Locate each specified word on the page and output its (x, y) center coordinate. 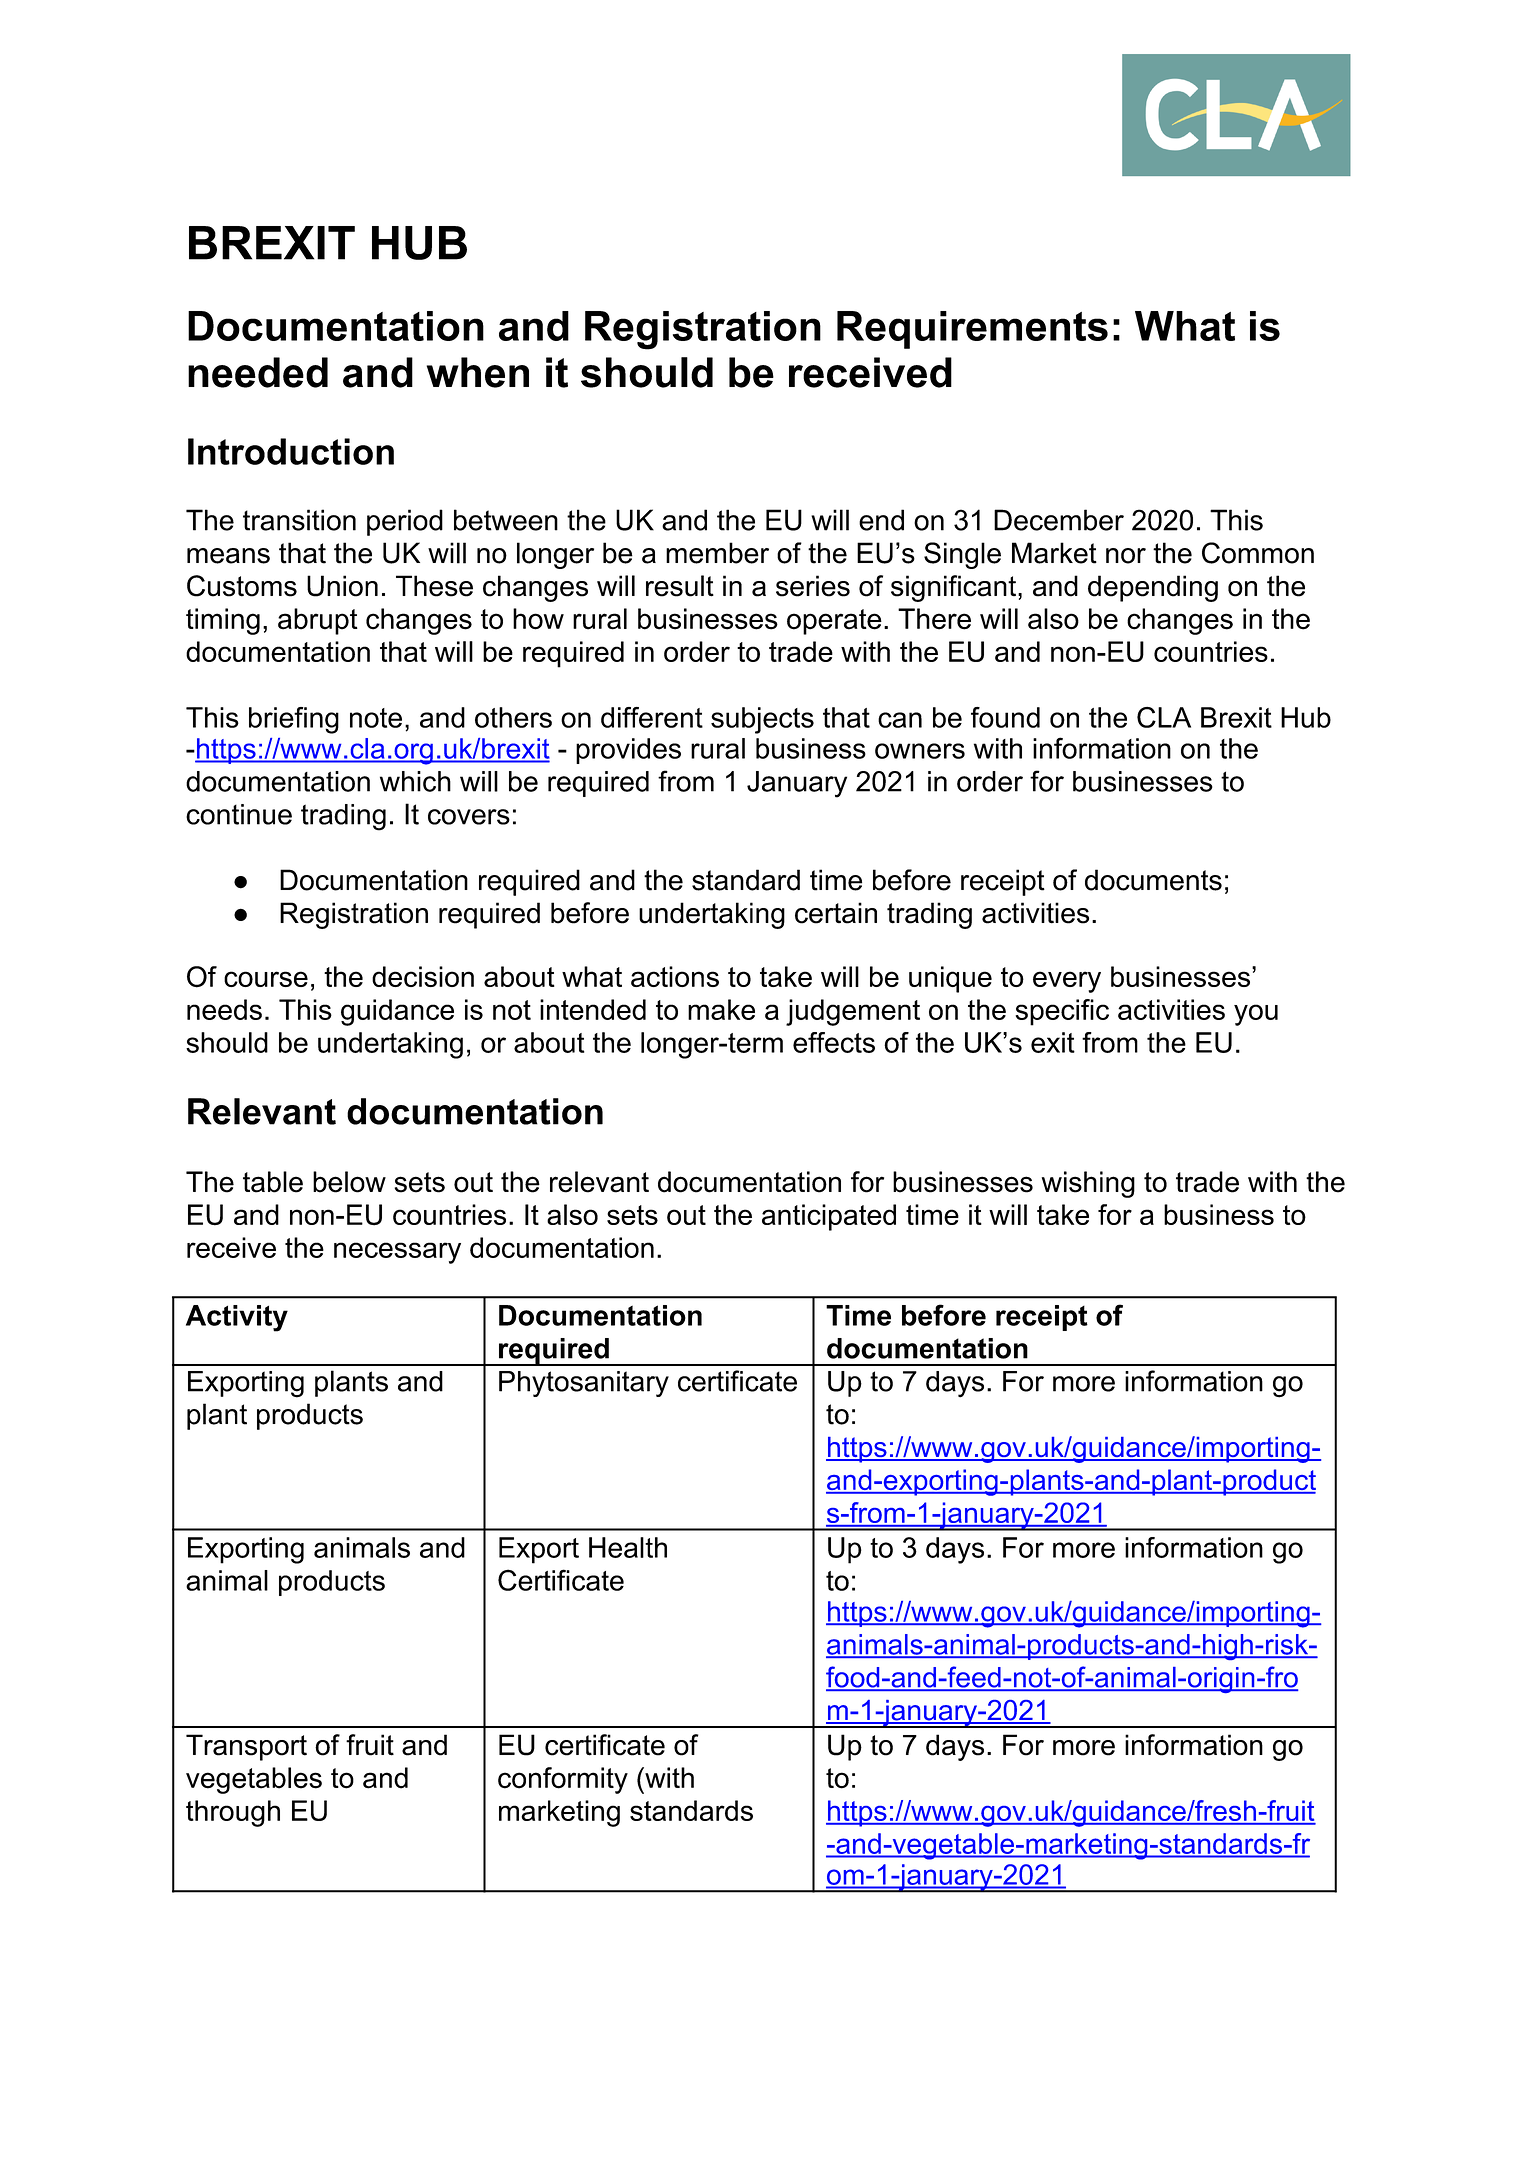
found (1005, 717)
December (1059, 520)
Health (628, 1547)
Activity (237, 1318)
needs (224, 1009)
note (376, 718)
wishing (1088, 1184)
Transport (246, 1747)
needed (258, 372)
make (721, 1009)
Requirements (972, 330)
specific (1062, 1012)
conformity (563, 1780)
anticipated (829, 1217)
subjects (762, 720)
